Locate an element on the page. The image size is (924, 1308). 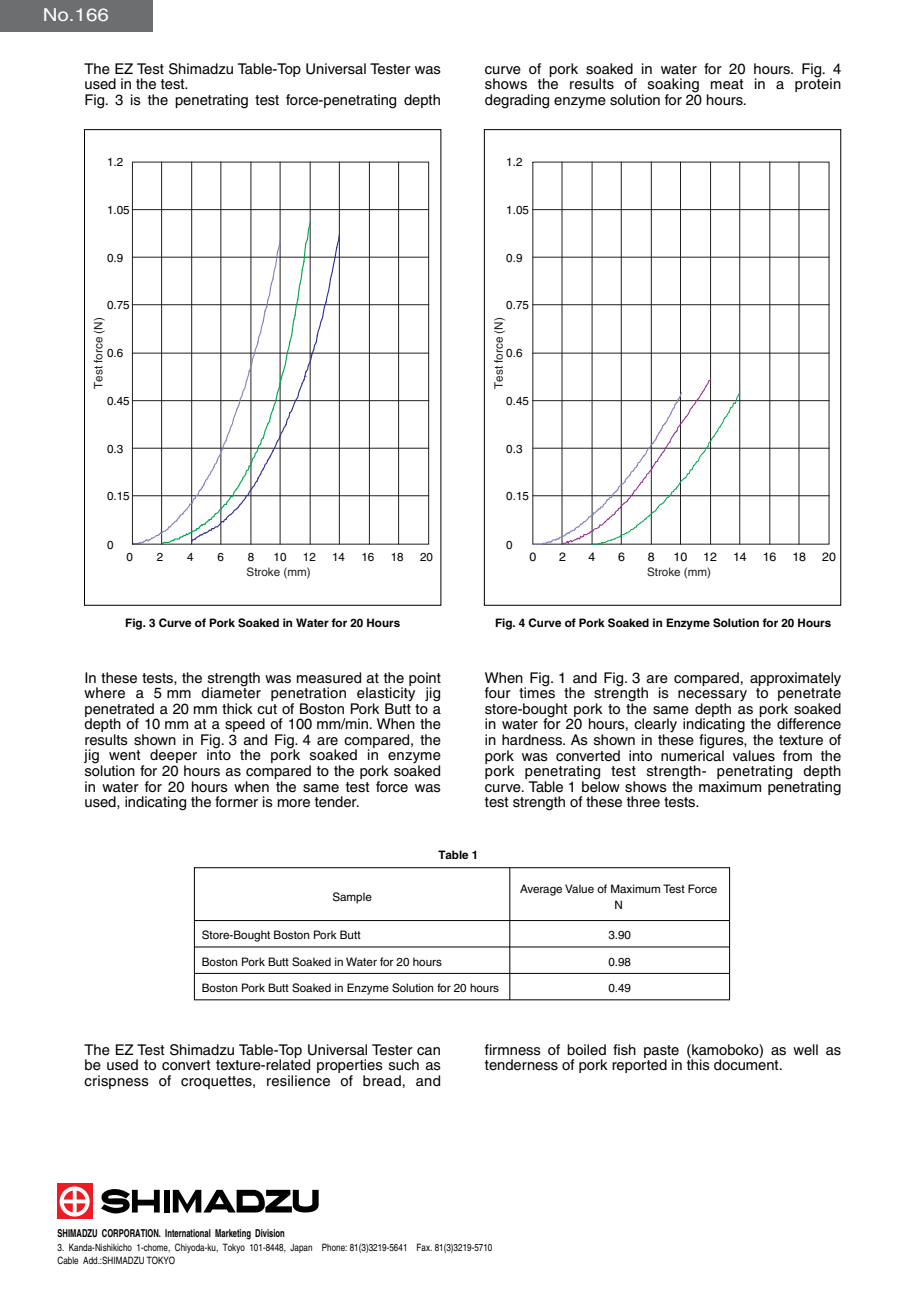
approximately is located at coordinates (795, 679).
